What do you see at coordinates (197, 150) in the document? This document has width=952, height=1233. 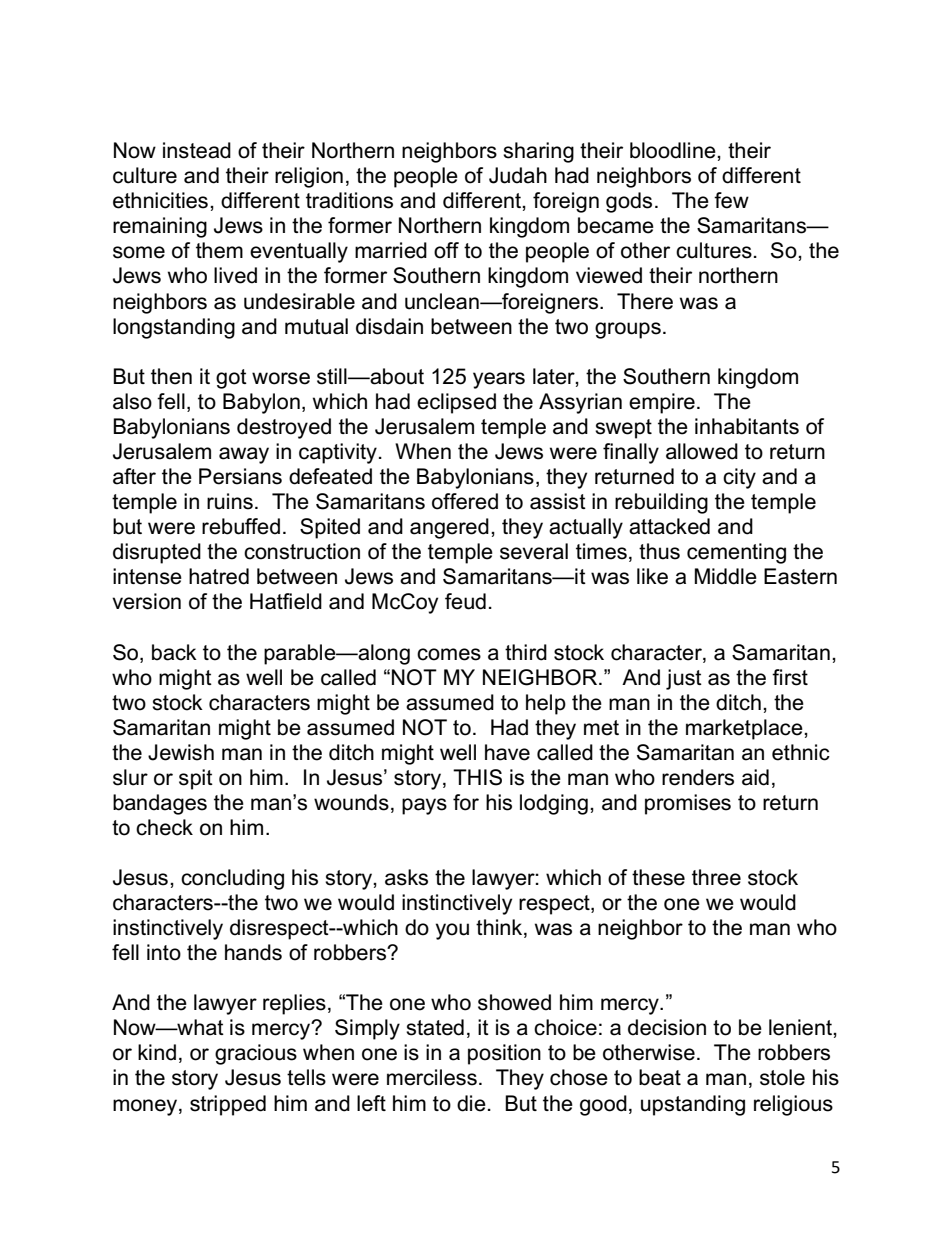 I see `instead` at bounding box center [197, 150].
